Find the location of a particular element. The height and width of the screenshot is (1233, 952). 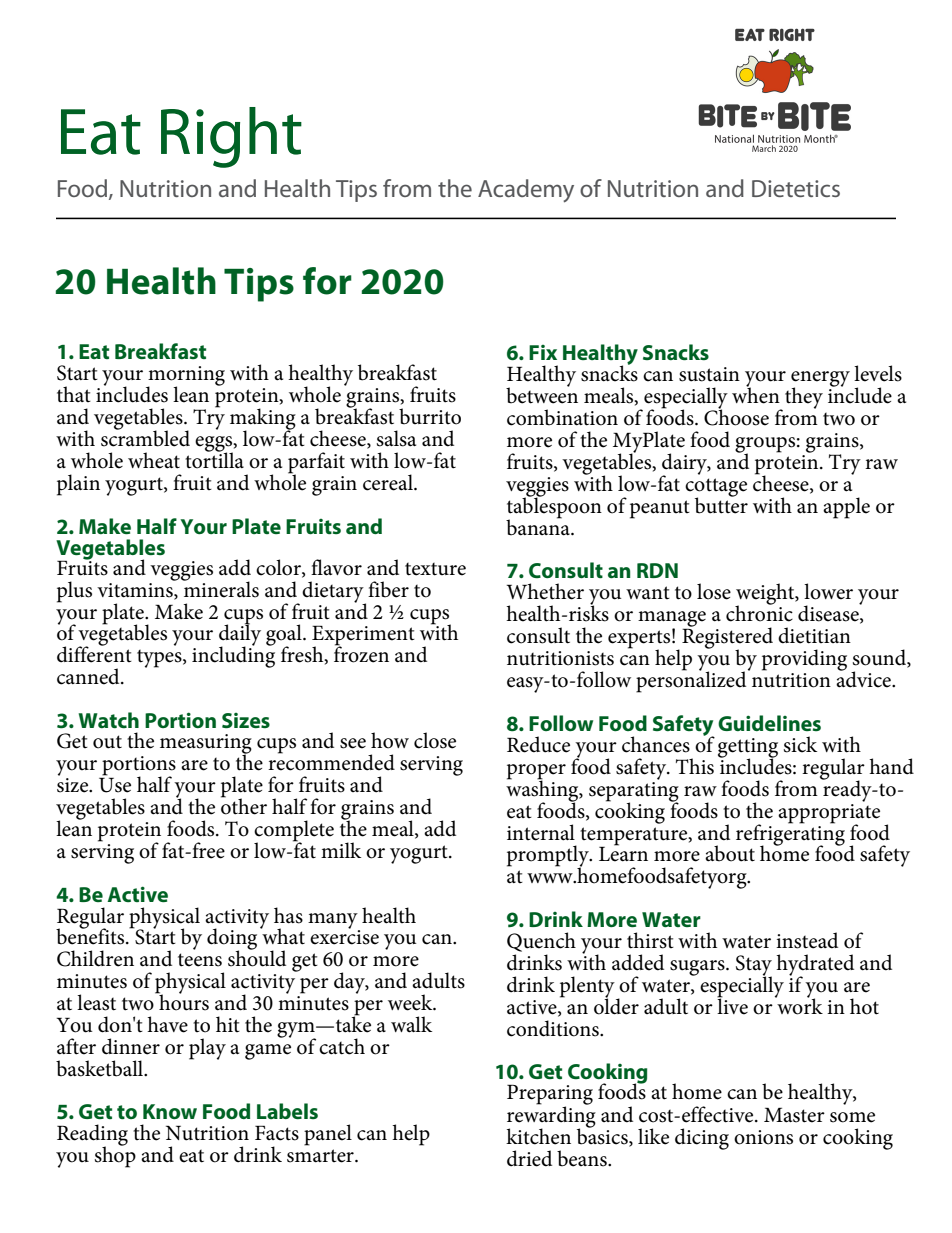

Academy is located at coordinates (526, 191).
